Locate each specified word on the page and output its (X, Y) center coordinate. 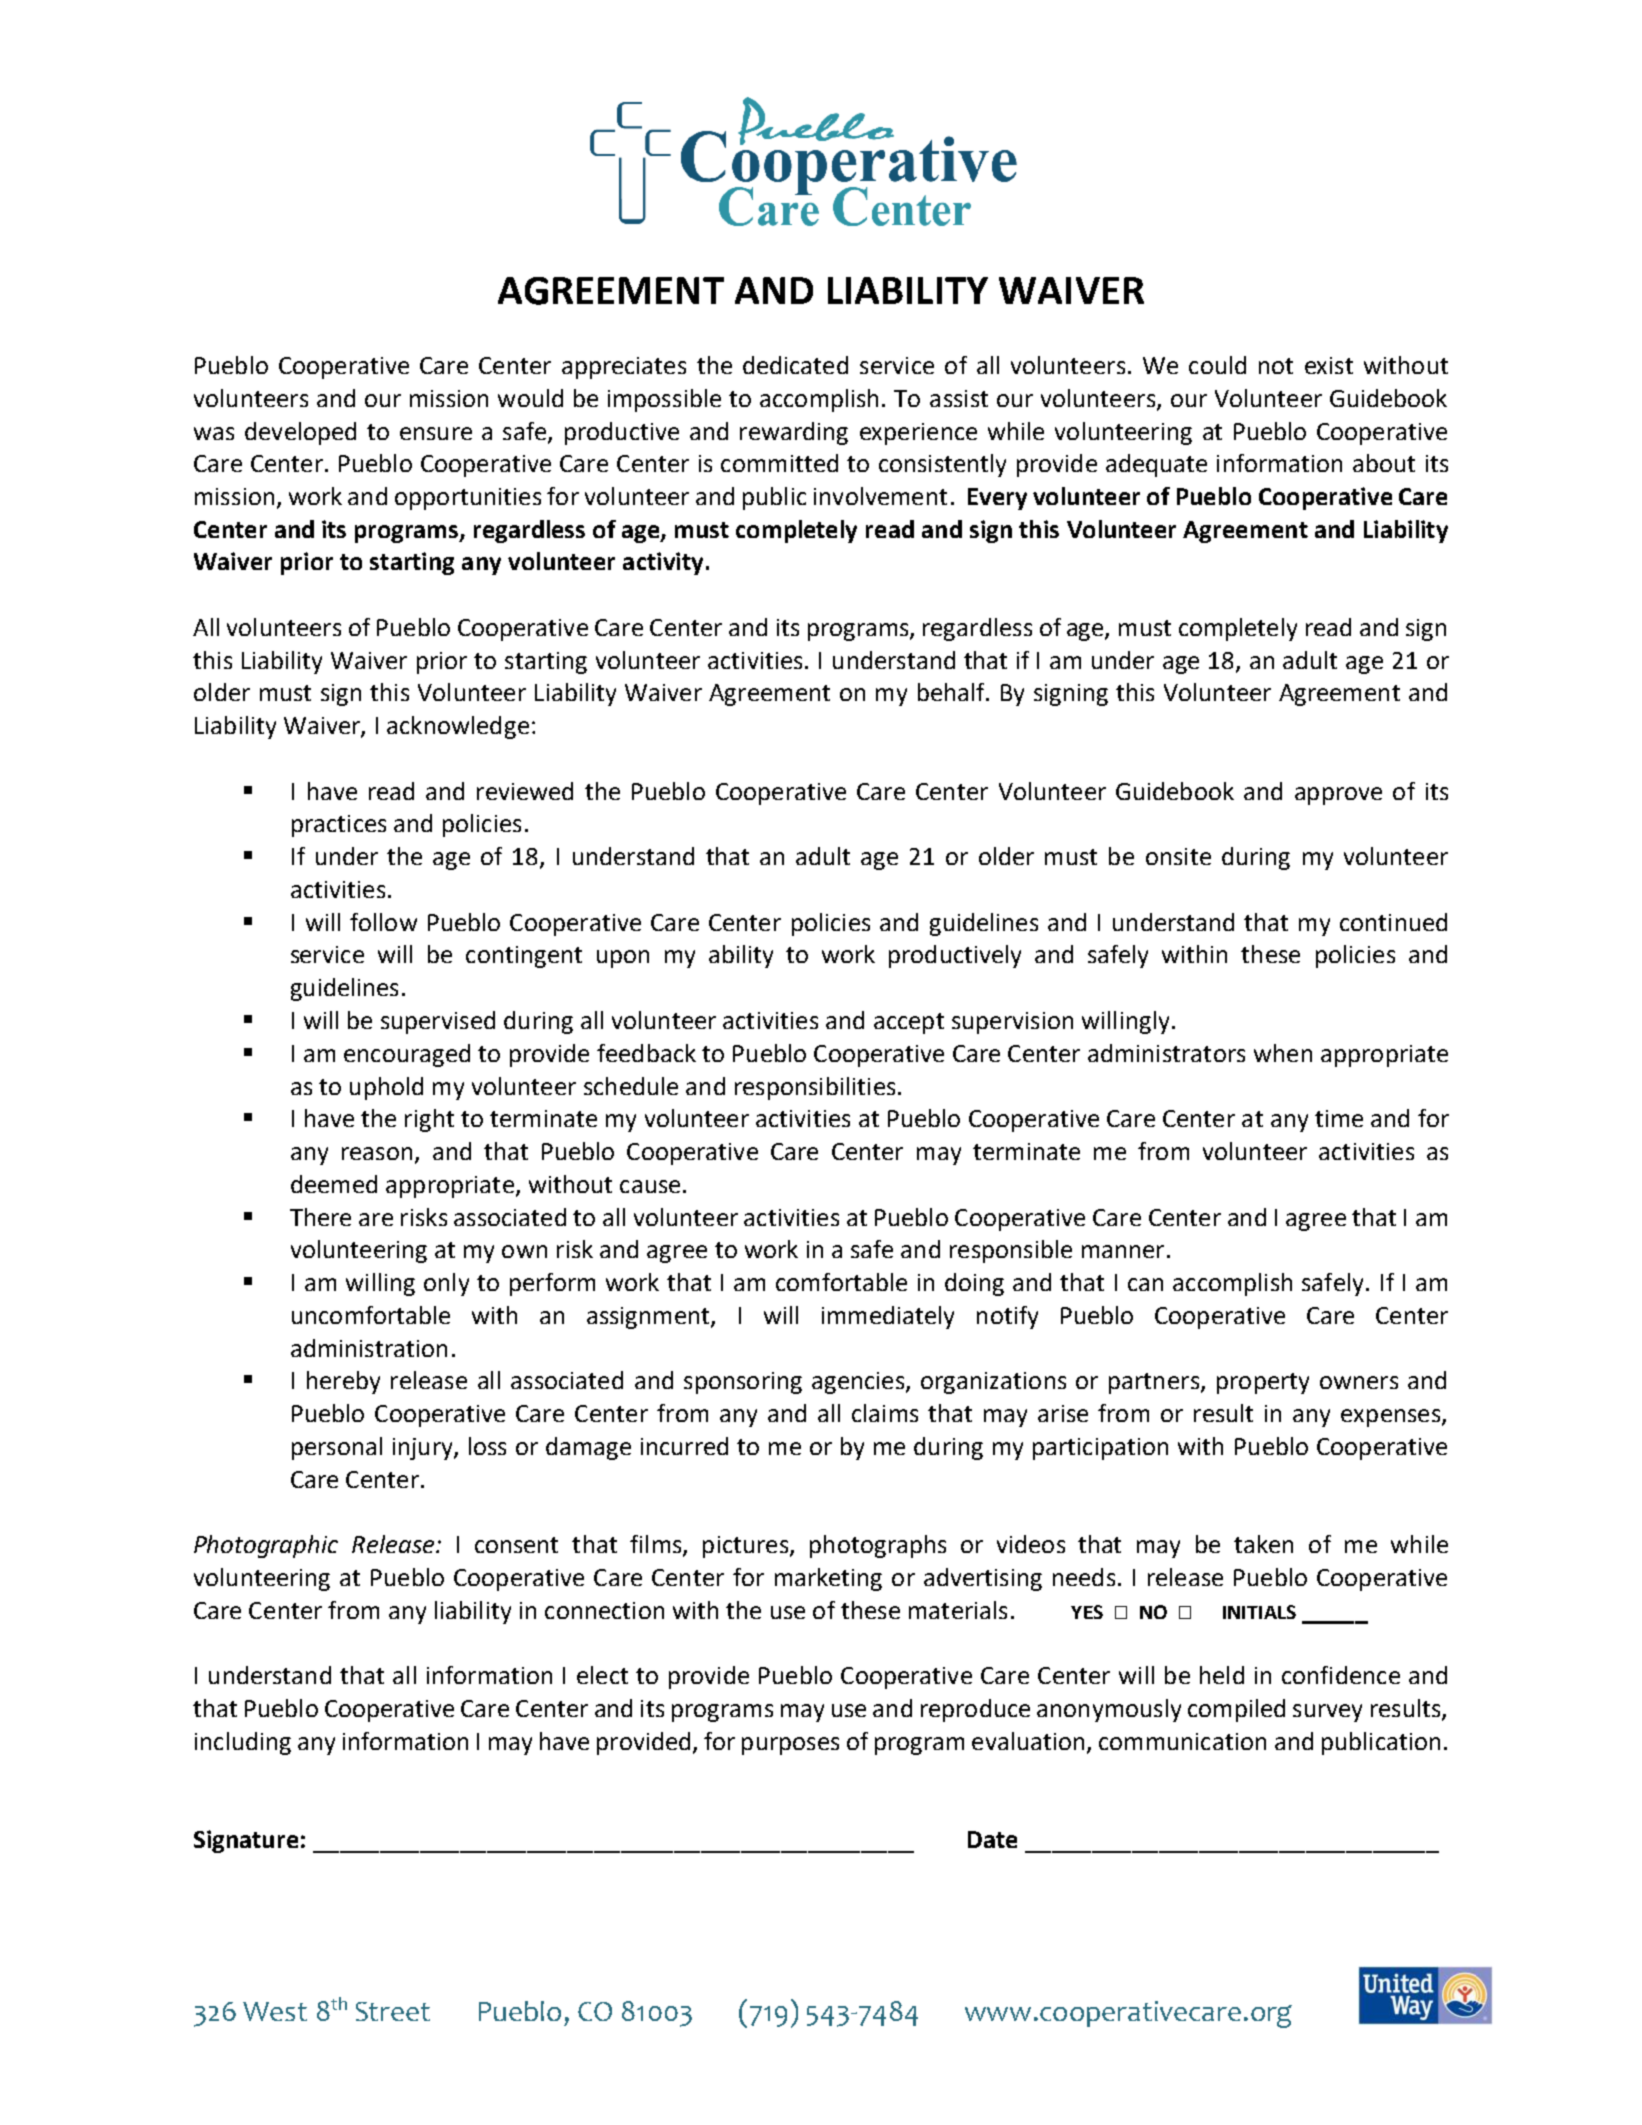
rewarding (794, 433)
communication (1182, 1741)
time (1339, 1118)
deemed (334, 1184)
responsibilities (815, 1088)
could (1217, 365)
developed (300, 433)
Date (992, 1839)
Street (393, 2011)
